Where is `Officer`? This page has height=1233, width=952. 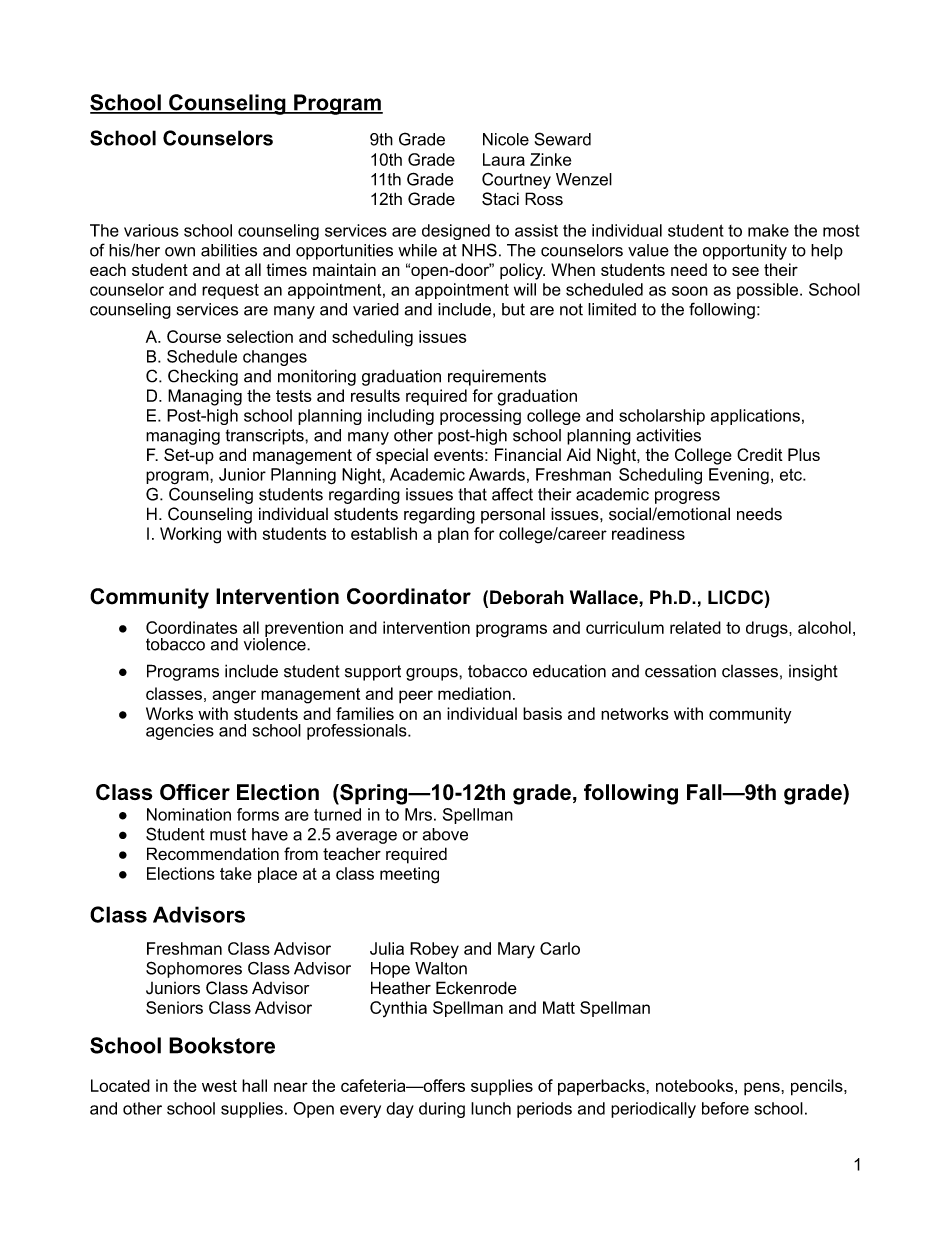 Officer is located at coordinates (195, 792).
